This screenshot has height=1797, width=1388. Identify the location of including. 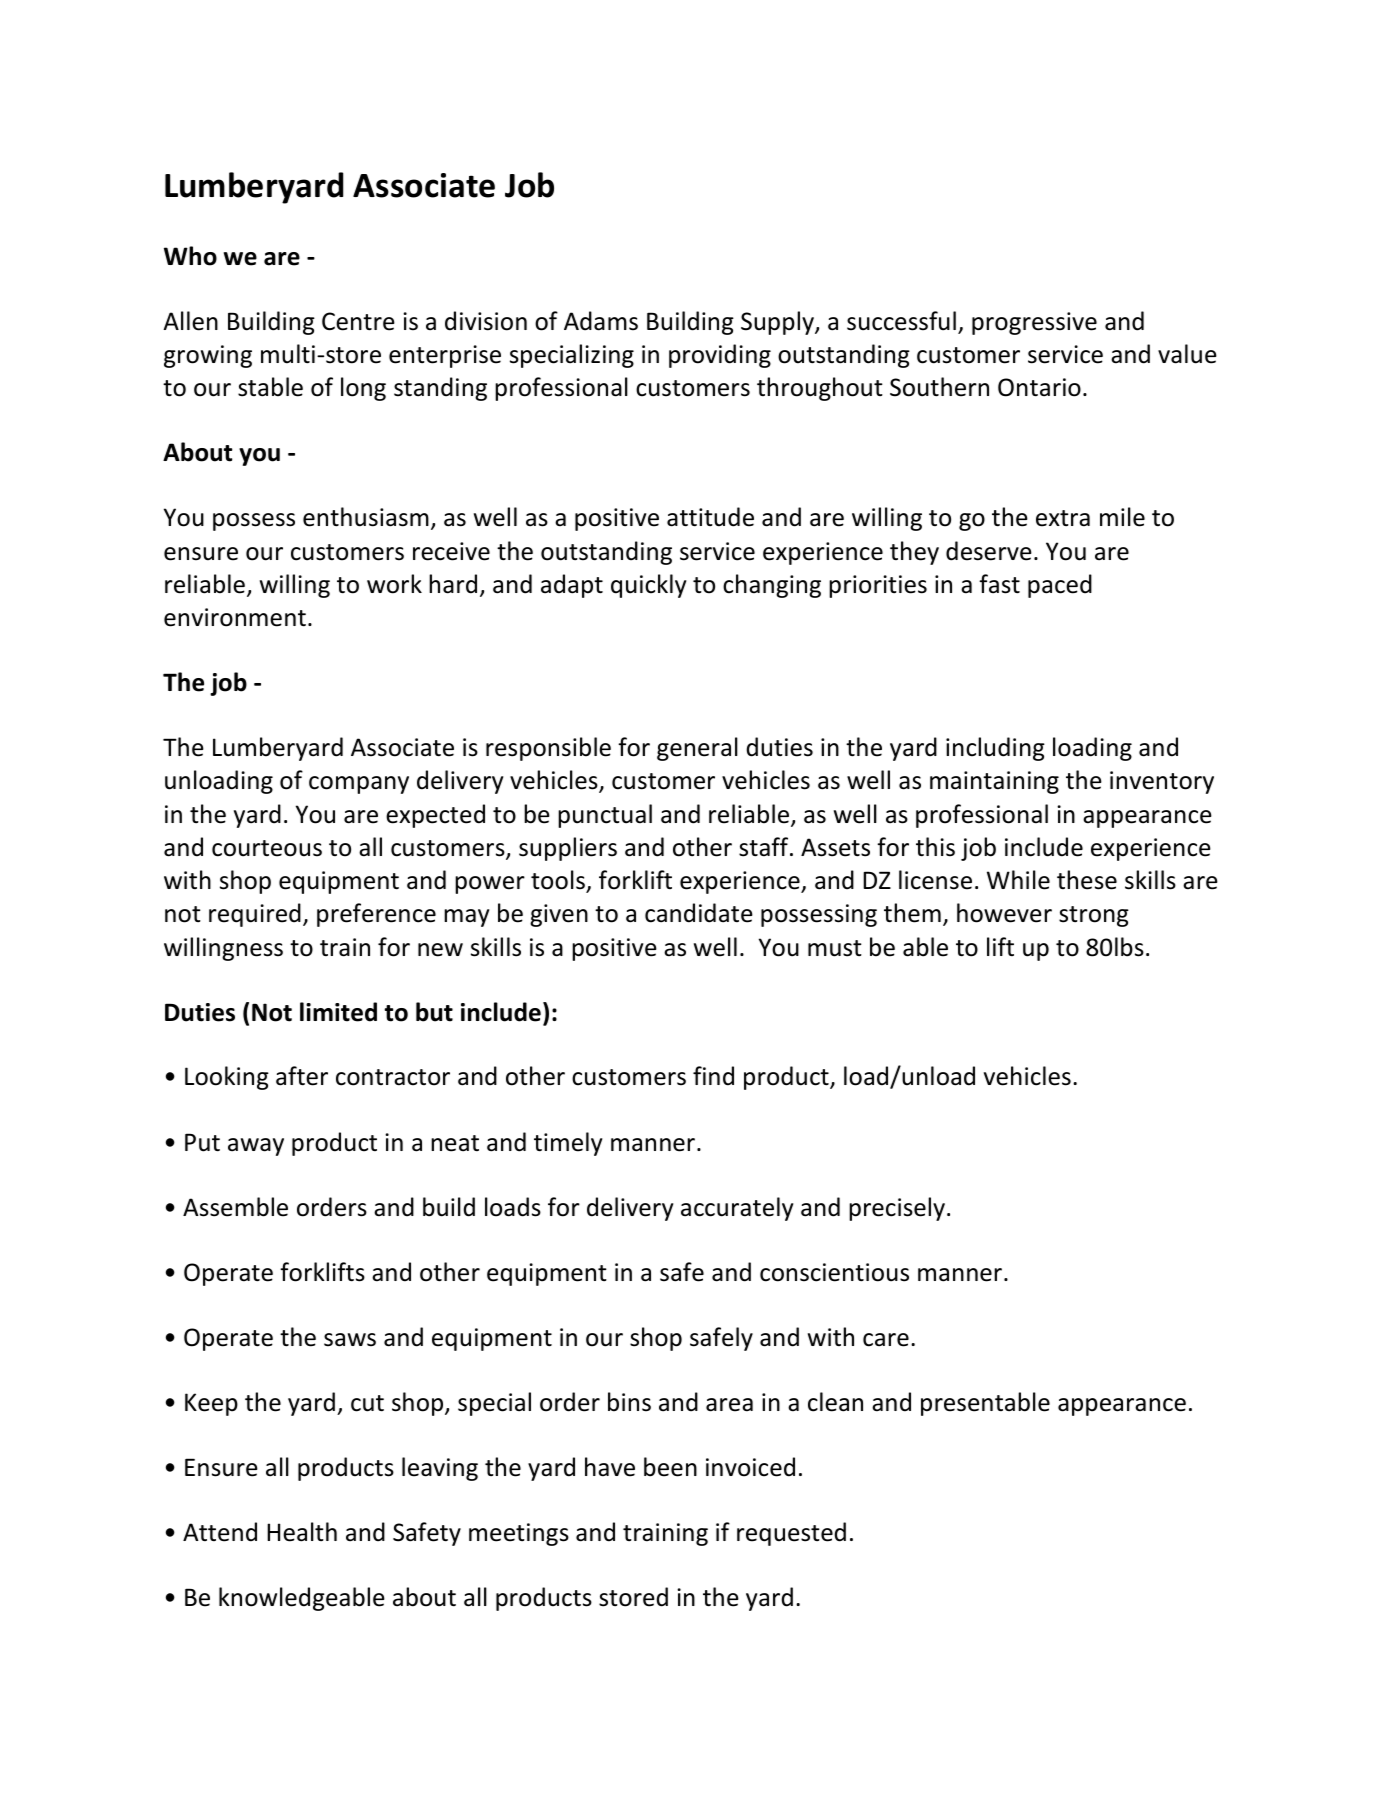
(995, 749).
